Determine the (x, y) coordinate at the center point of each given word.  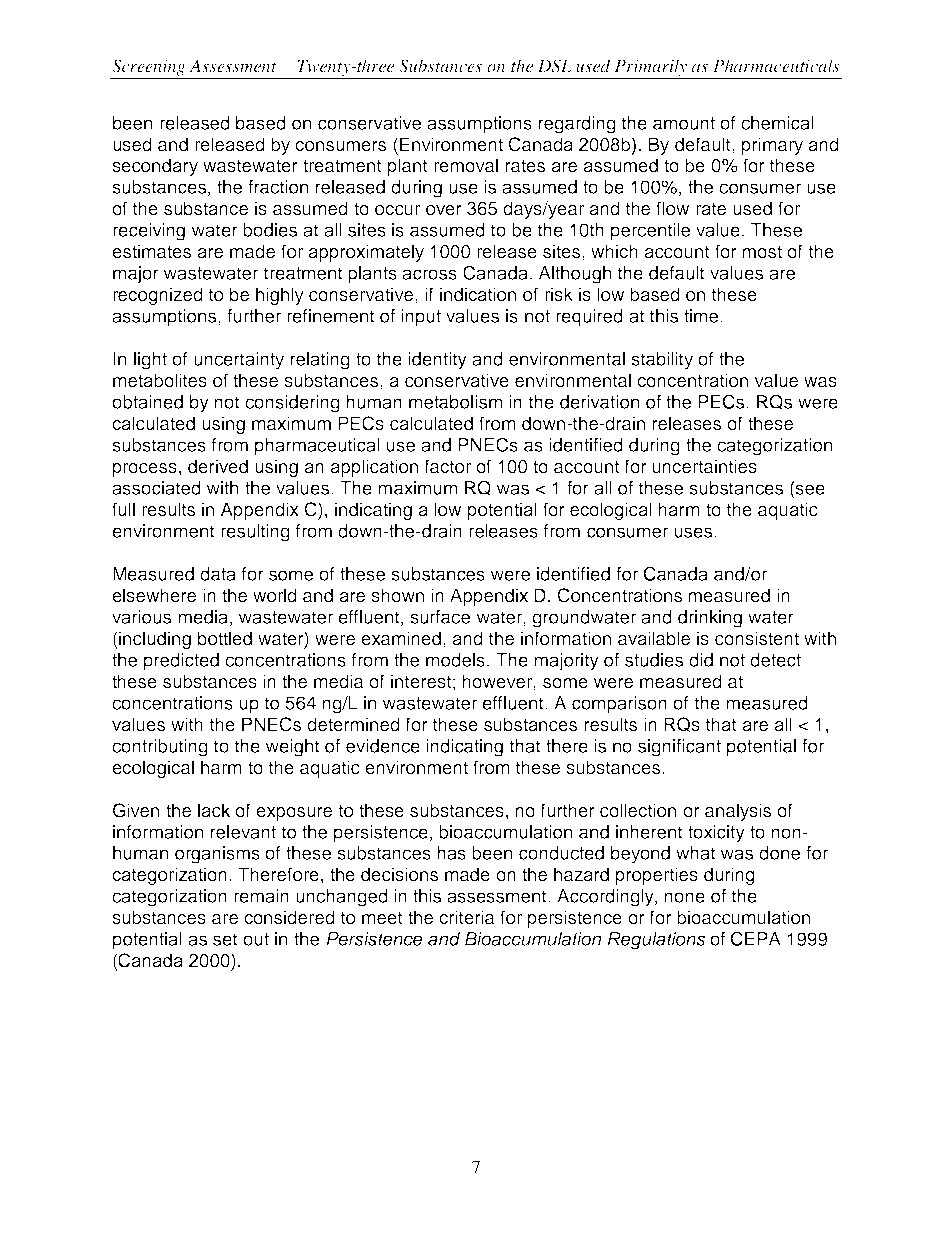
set (225, 939)
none (684, 897)
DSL (555, 66)
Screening (149, 67)
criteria (466, 917)
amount (684, 123)
